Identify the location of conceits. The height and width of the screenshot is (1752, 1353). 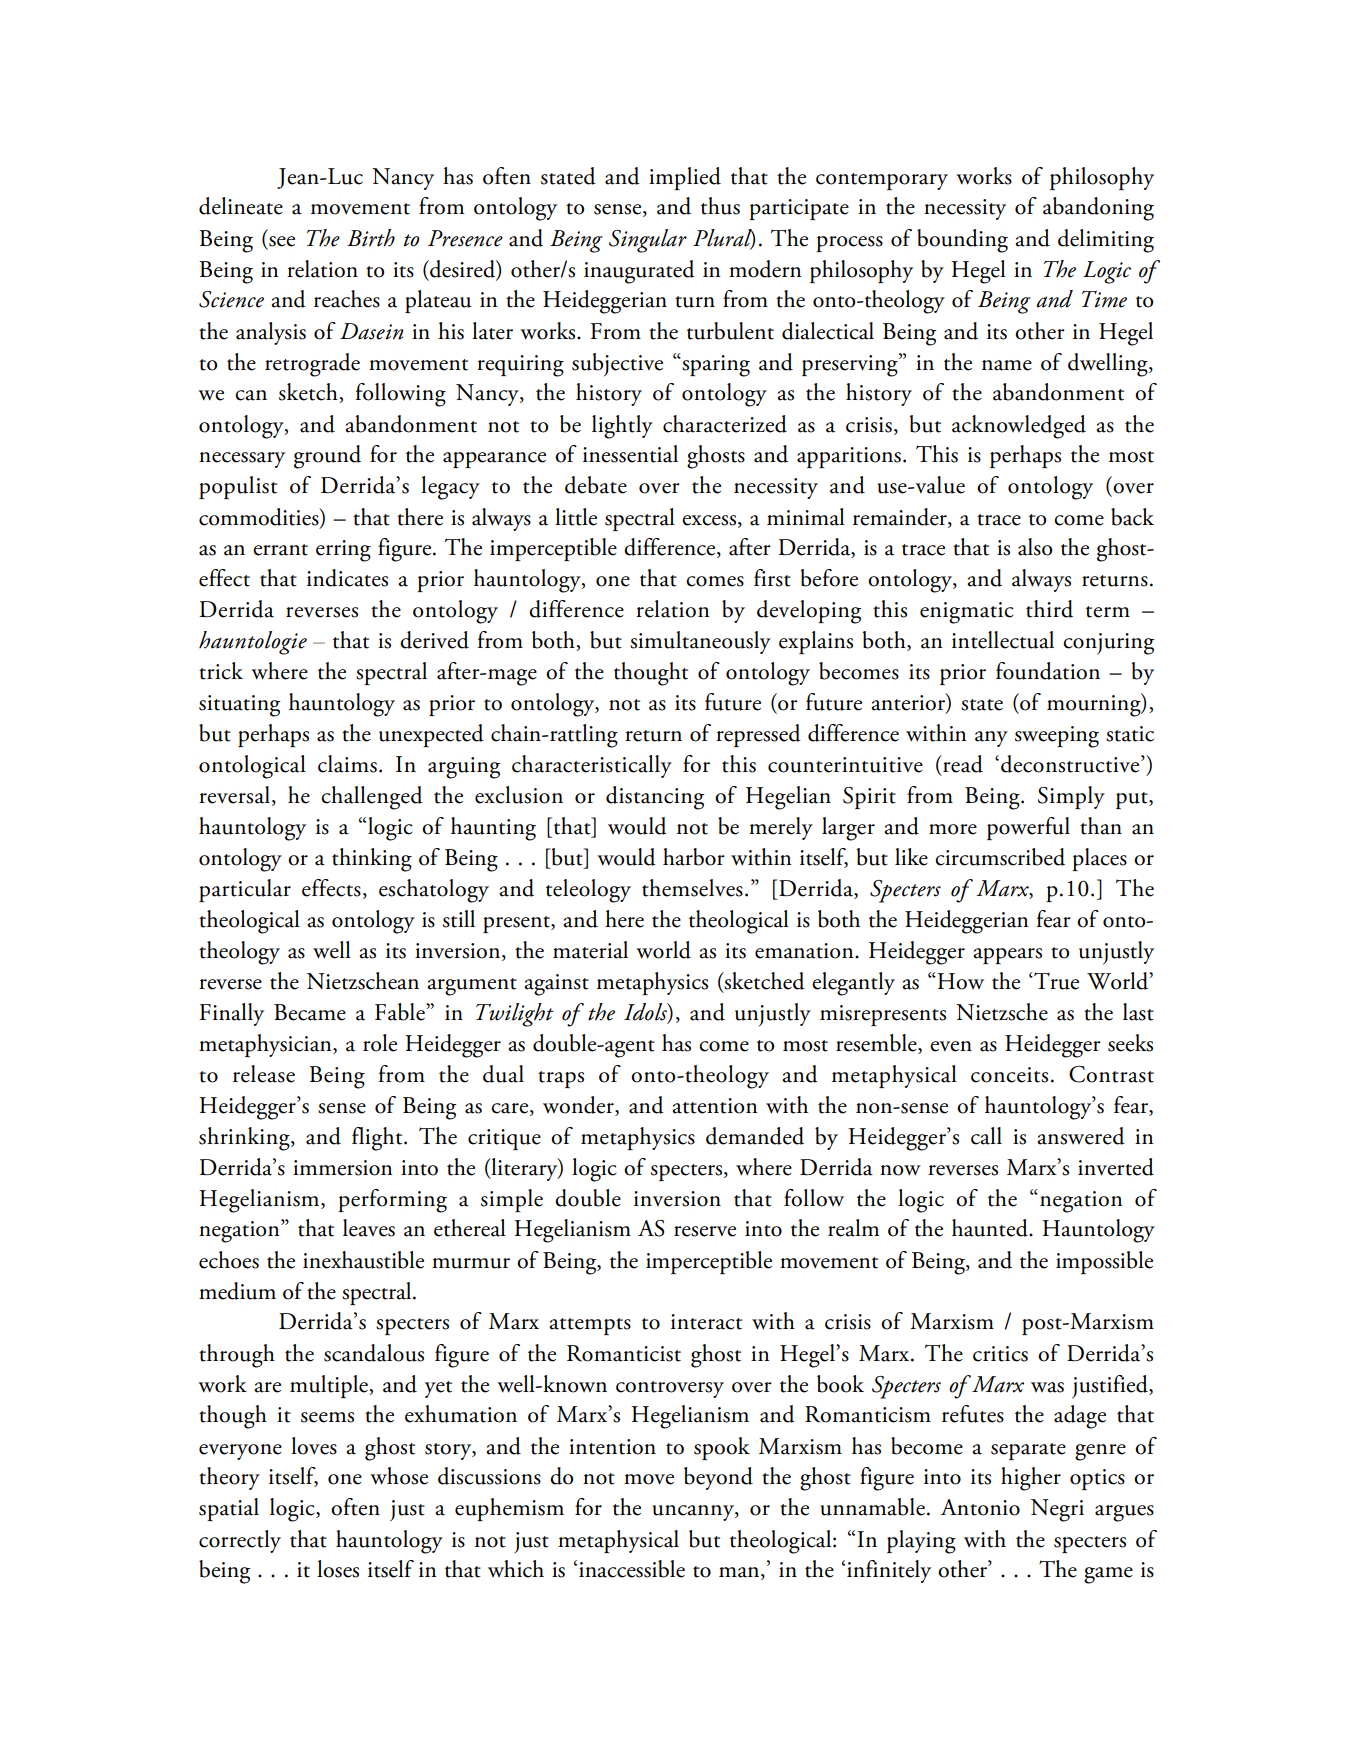
(1009, 1075).
